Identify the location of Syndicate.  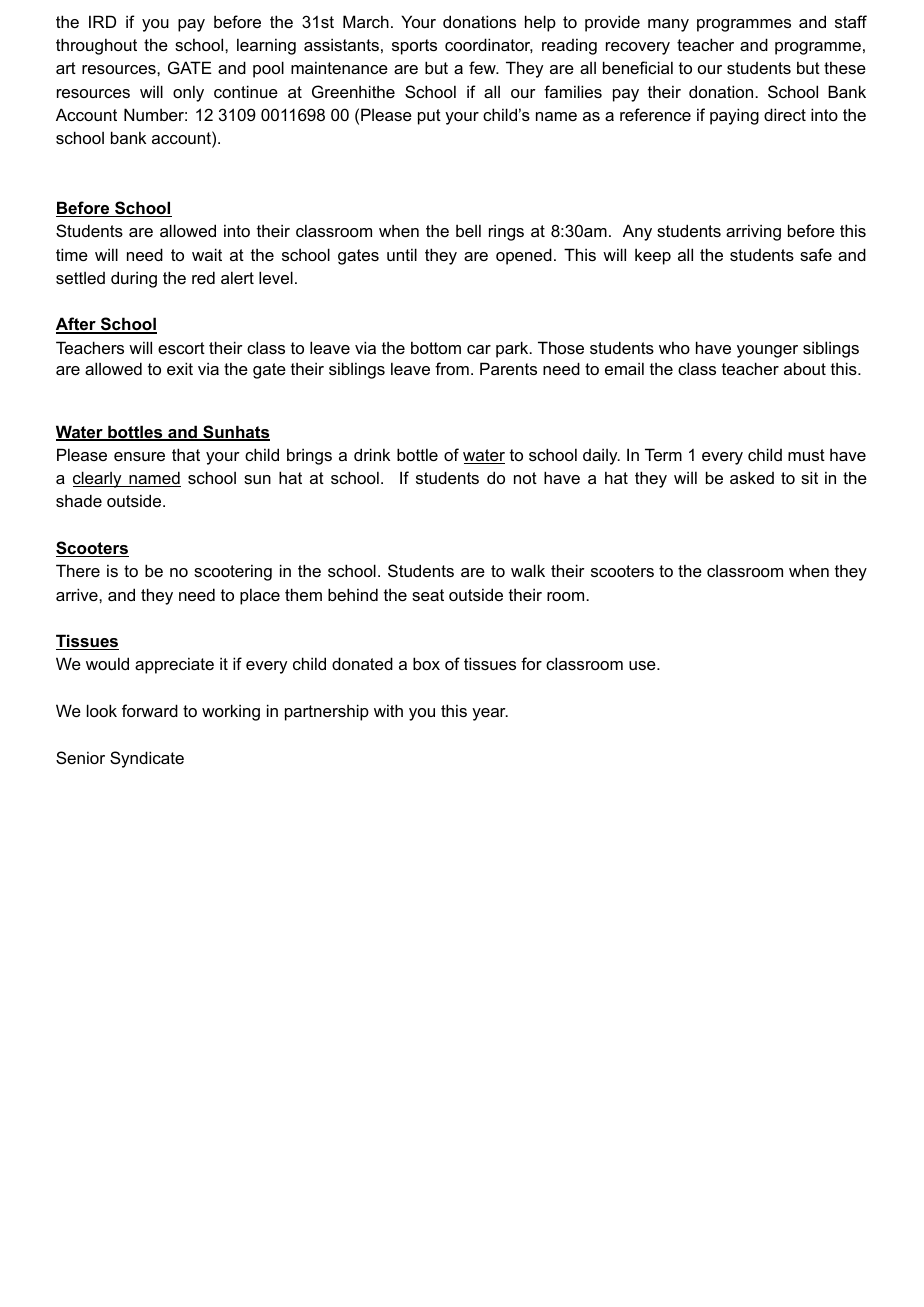
(147, 759).
